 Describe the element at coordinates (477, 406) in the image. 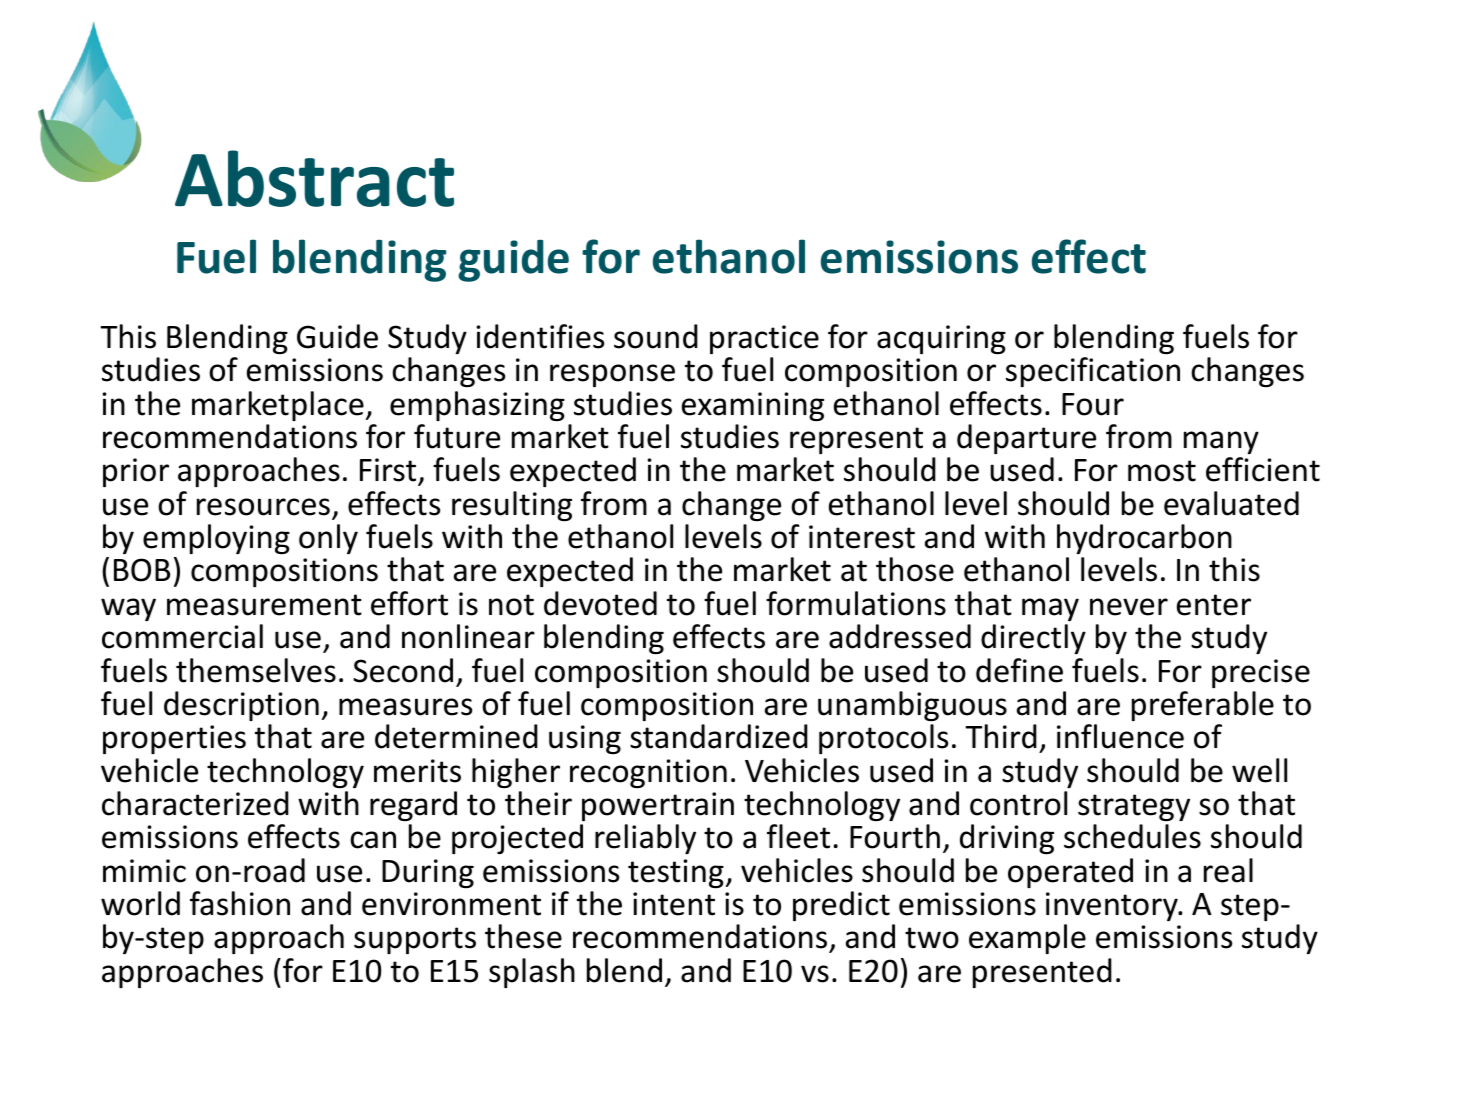

I see `emphasizing` at that location.
